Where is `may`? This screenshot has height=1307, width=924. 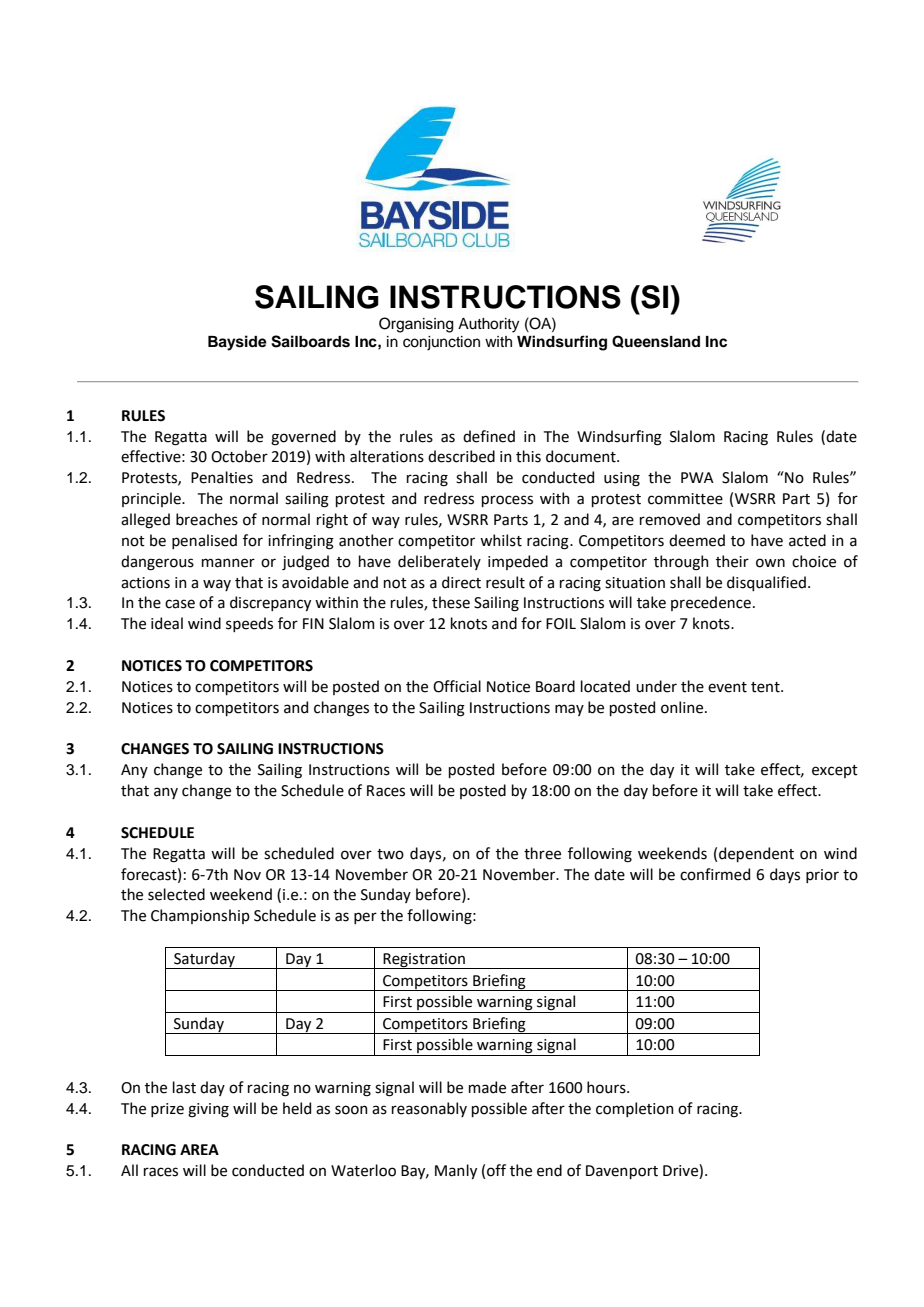
may is located at coordinates (569, 710).
